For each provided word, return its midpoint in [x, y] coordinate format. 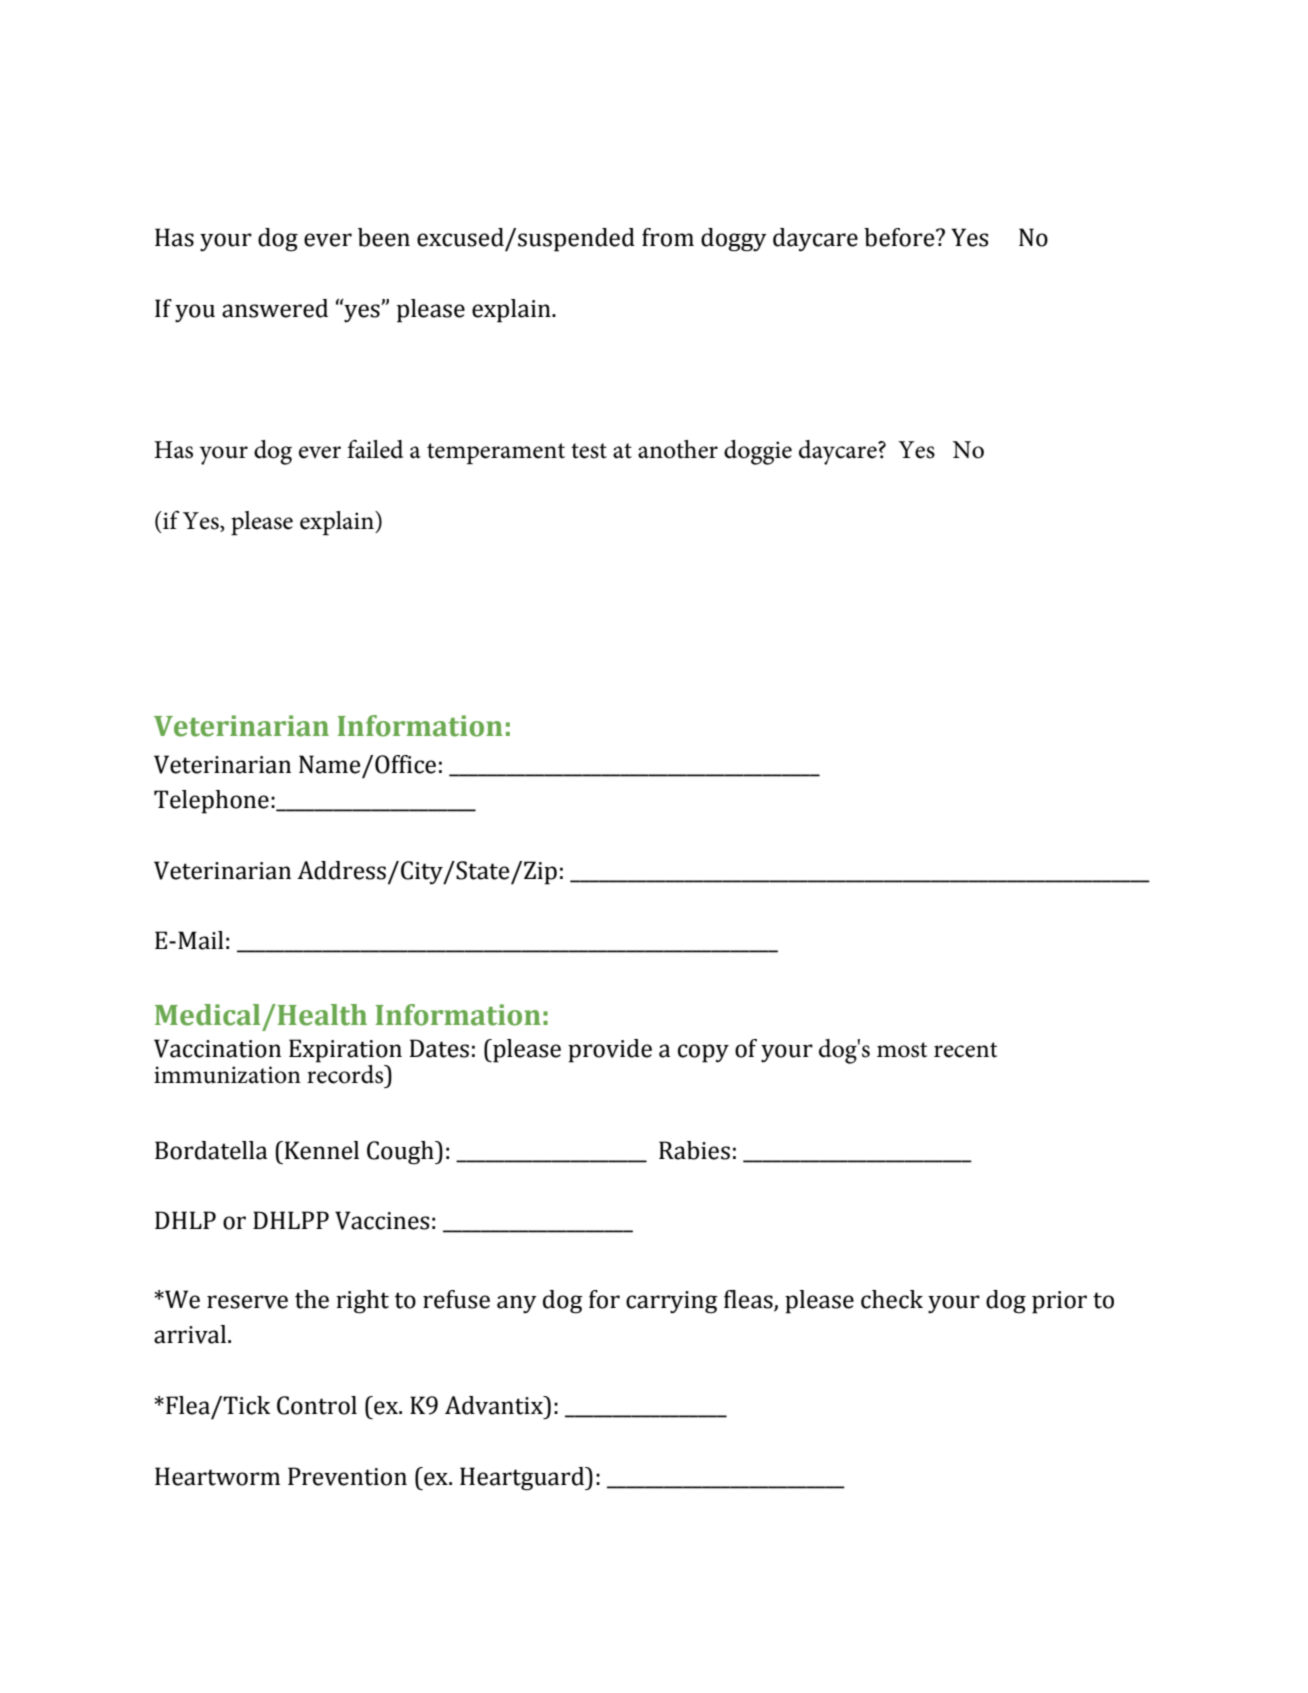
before [900, 237]
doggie [758, 452]
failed [375, 449]
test [589, 451]
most [902, 1050]
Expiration [345, 1051]
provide [610, 1051]
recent [965, 1050]
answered [275, 308]
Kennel [320, 1150]
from [668, 237]
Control [317, 1405]
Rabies [694, 1150]
